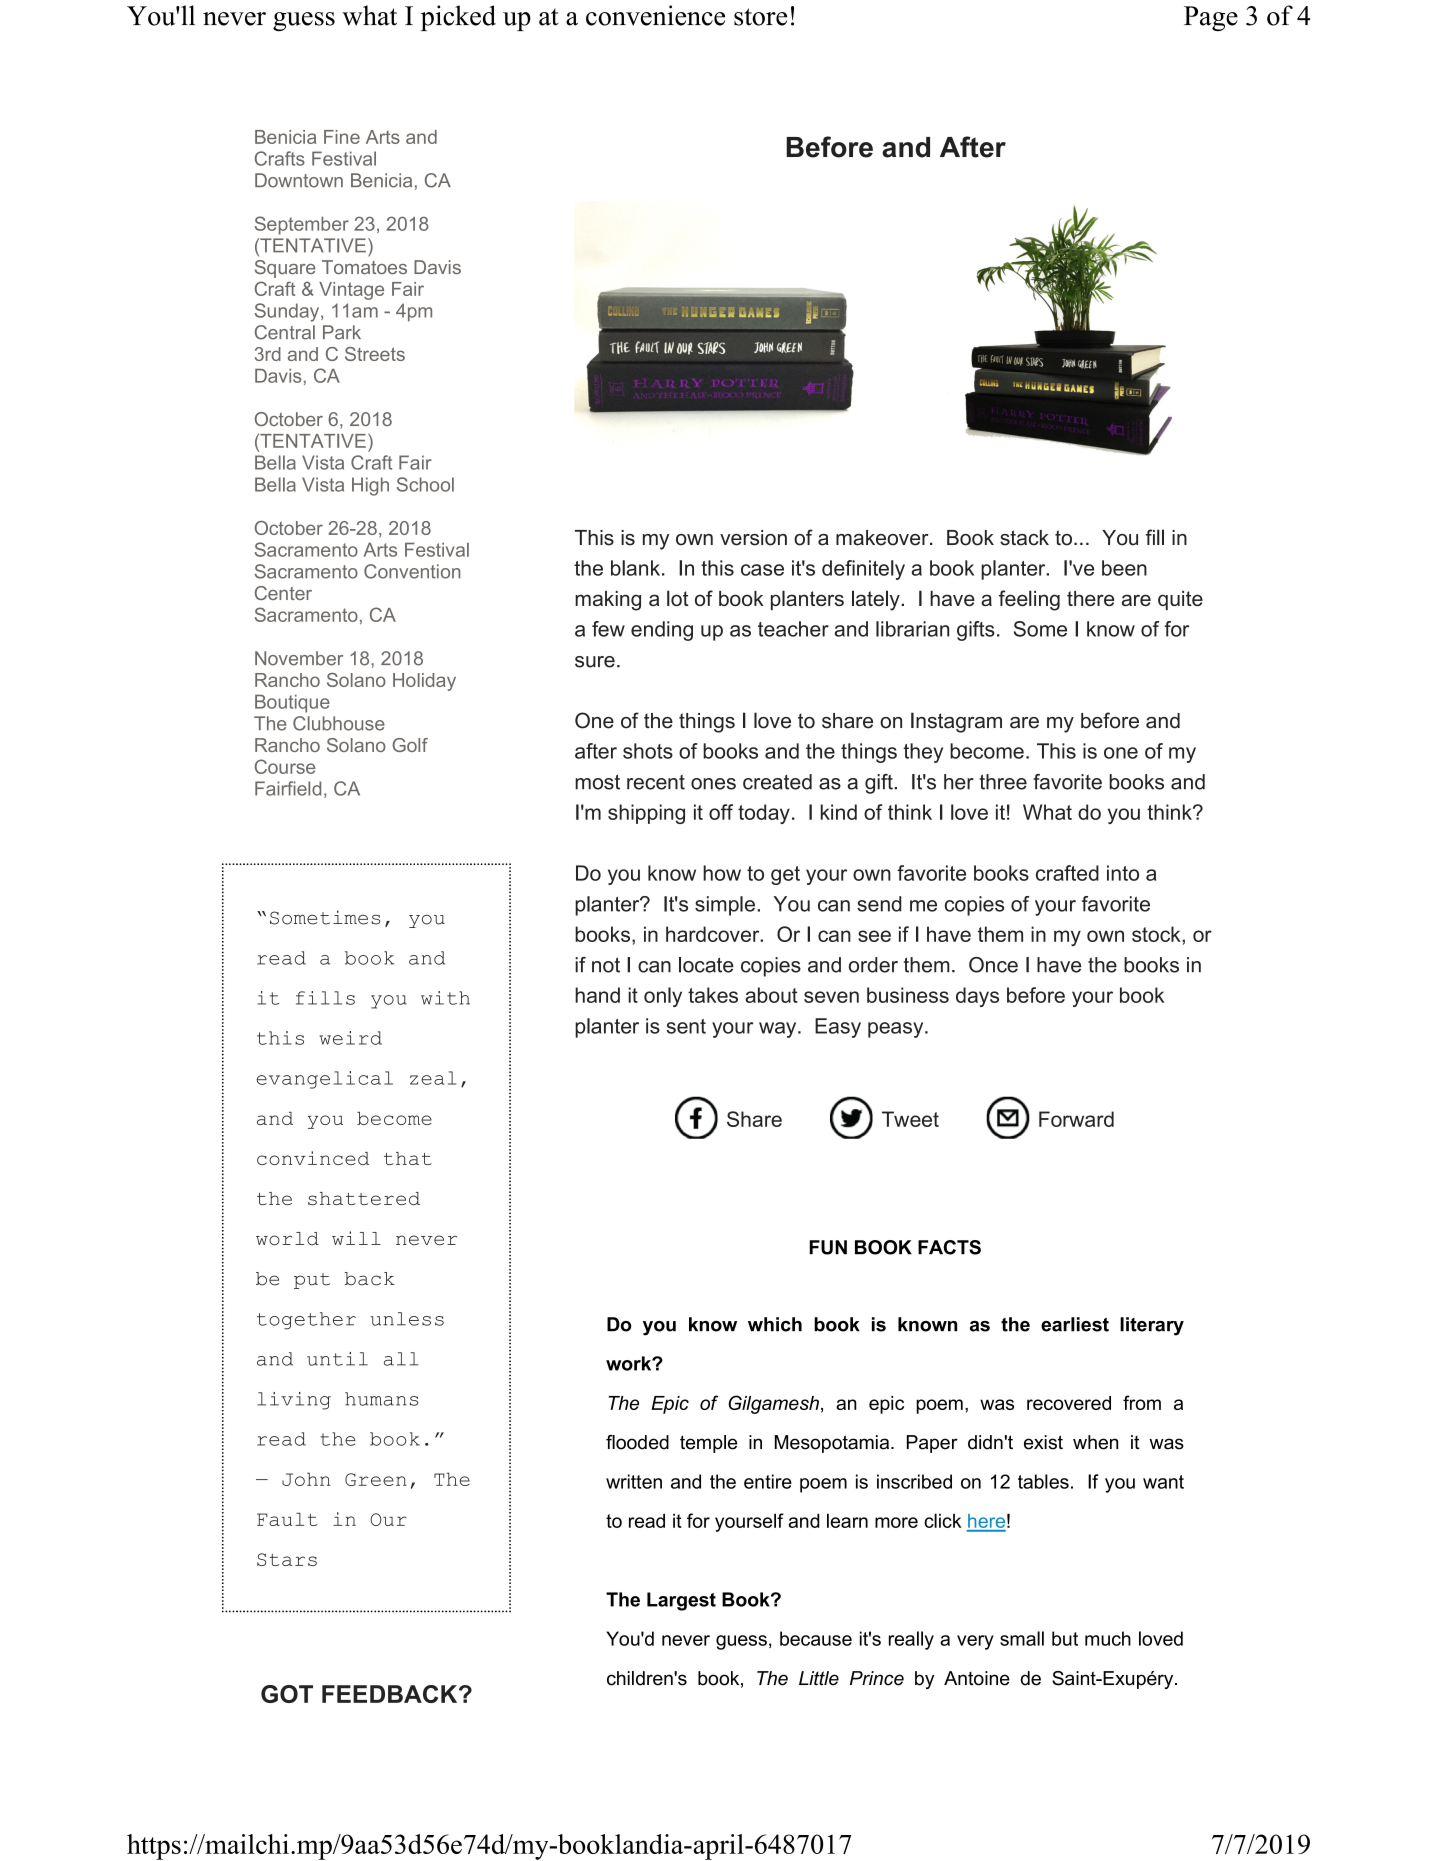 The width and height of the image is (1438, 1861). I want to click on FUN, so click(828, 1247).
